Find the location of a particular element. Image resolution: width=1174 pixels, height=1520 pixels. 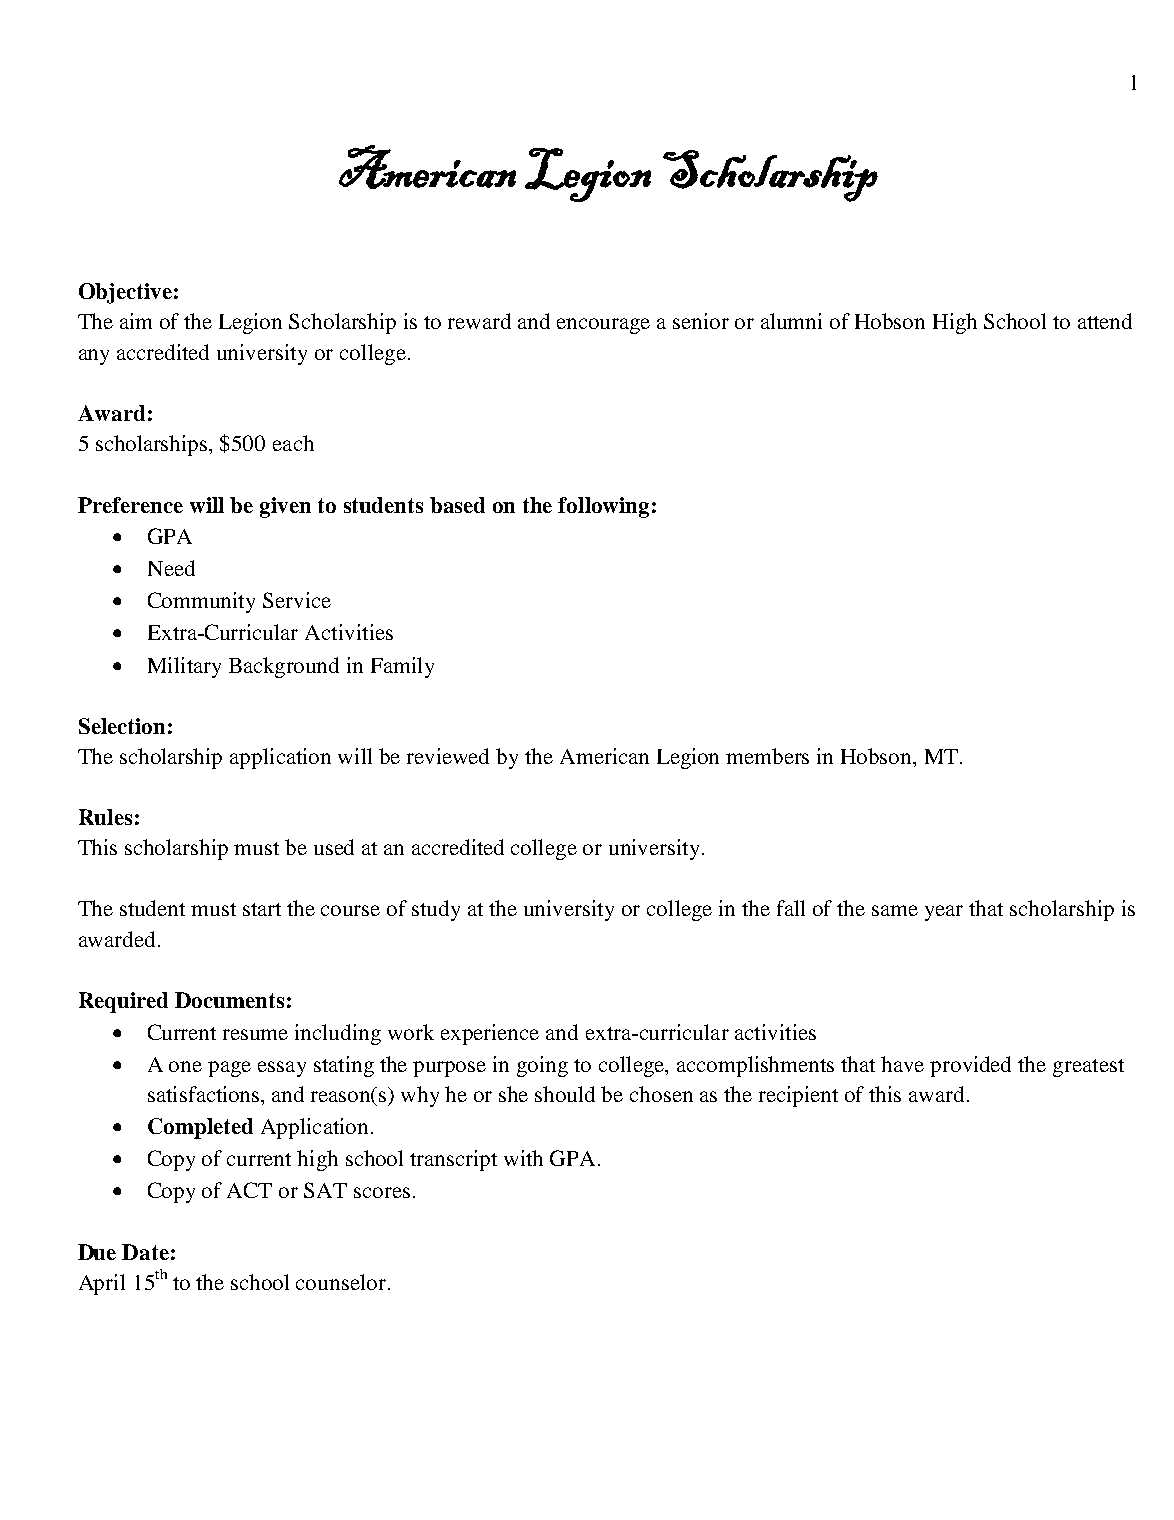

Family is located at coordinates (402, 667).
